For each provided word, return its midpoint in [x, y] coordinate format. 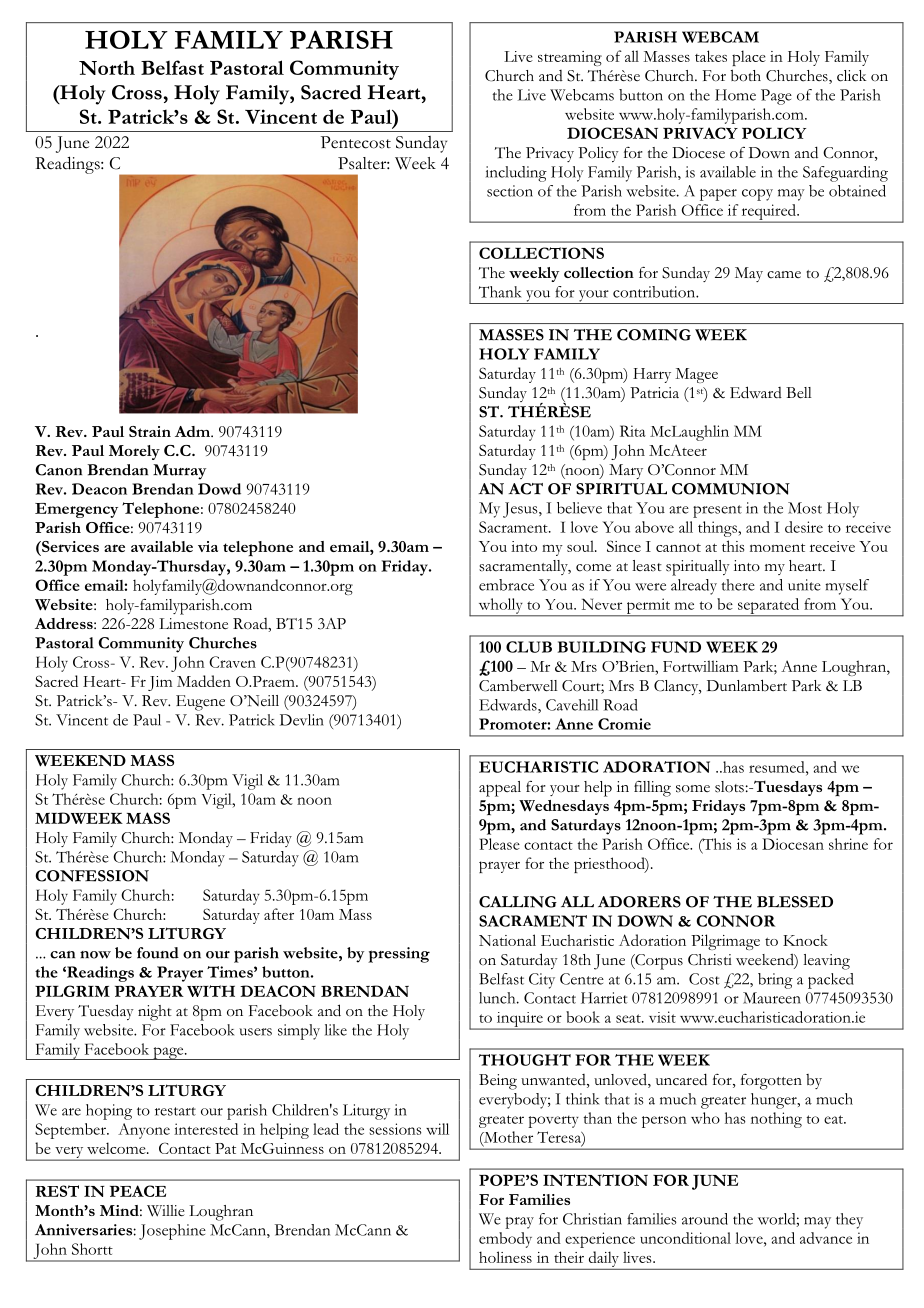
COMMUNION [731, 489]
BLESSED [795, 902]
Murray [179, 472]
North [107, 67]
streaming [570, 58]
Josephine [172, 1232]
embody [505, 1240]
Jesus [521, 510]
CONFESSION [92, 876]
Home [735, 95]
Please [500, 844]
